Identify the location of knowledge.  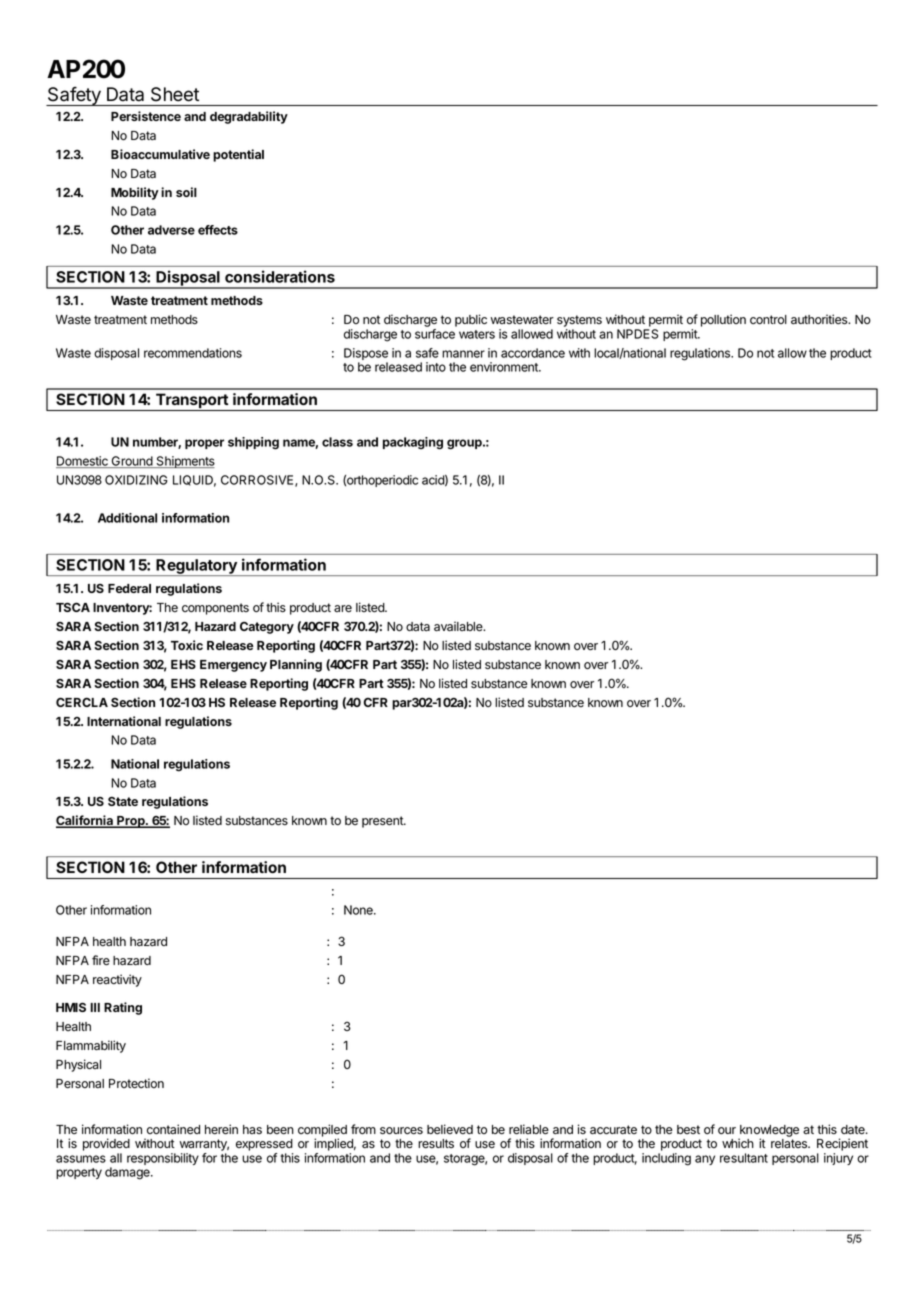
(769, 1132).
